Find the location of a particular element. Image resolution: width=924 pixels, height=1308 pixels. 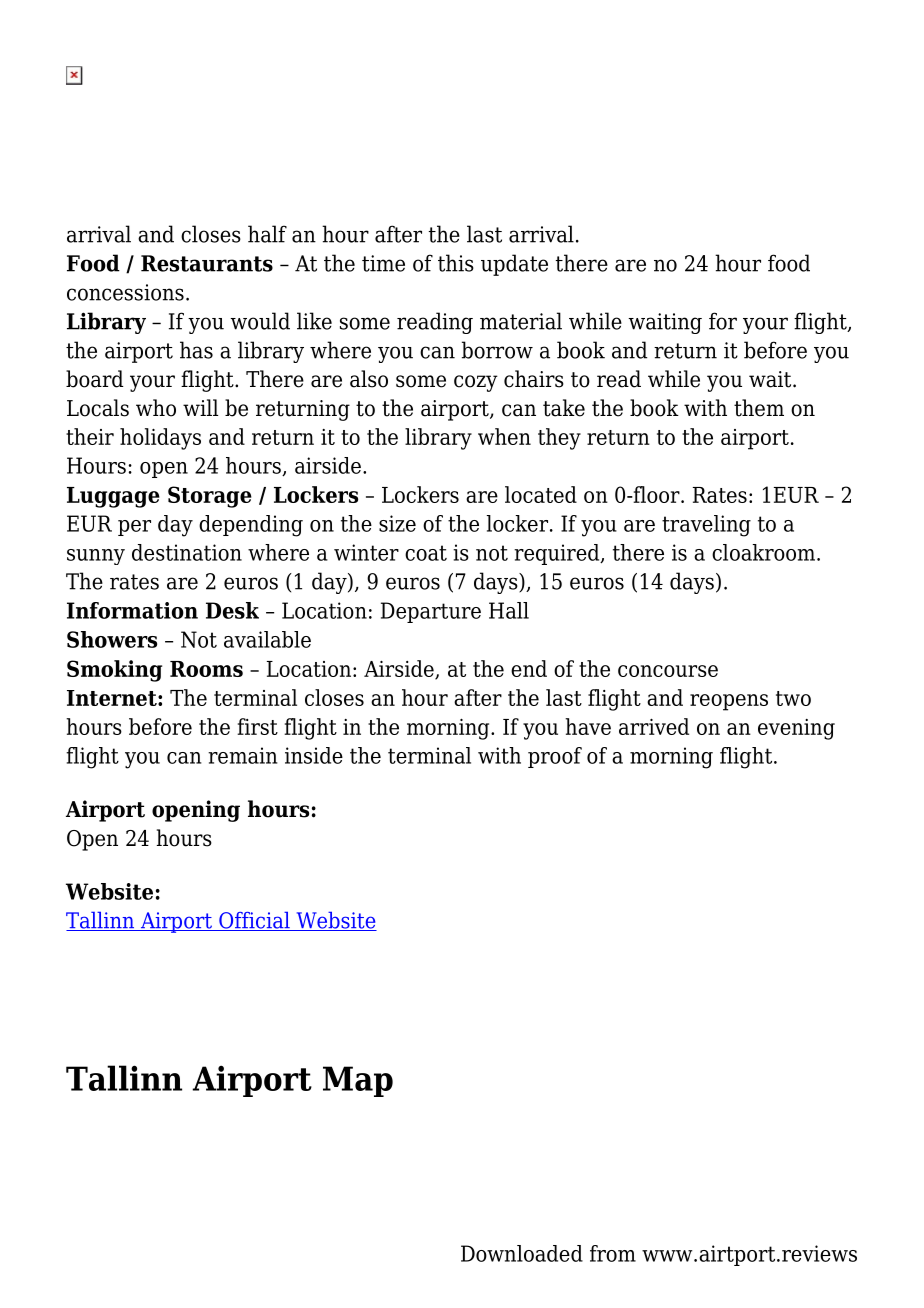

remain is located at coordinates (243, 755).
